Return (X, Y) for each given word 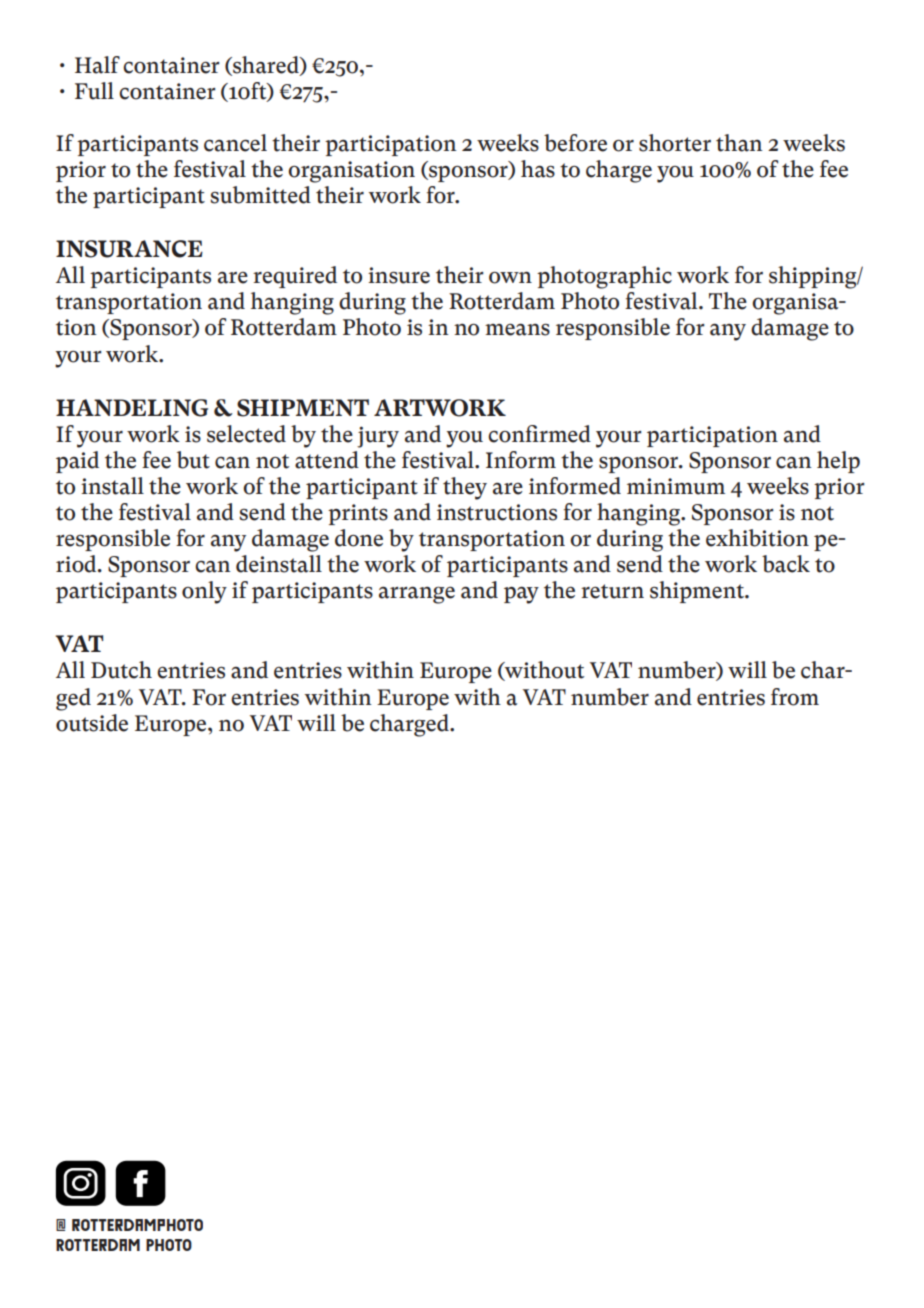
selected (246, 434)
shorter (675, 143)
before (575, 143)
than (739, 143)
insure (399, 275)
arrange (417, 595)
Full (94, 91)
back (786, 564)
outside (92, 723)
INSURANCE (129, 249)
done (359, 538)
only (204, 592)
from (795, 697)
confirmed (539, 434)
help (838, 462)
